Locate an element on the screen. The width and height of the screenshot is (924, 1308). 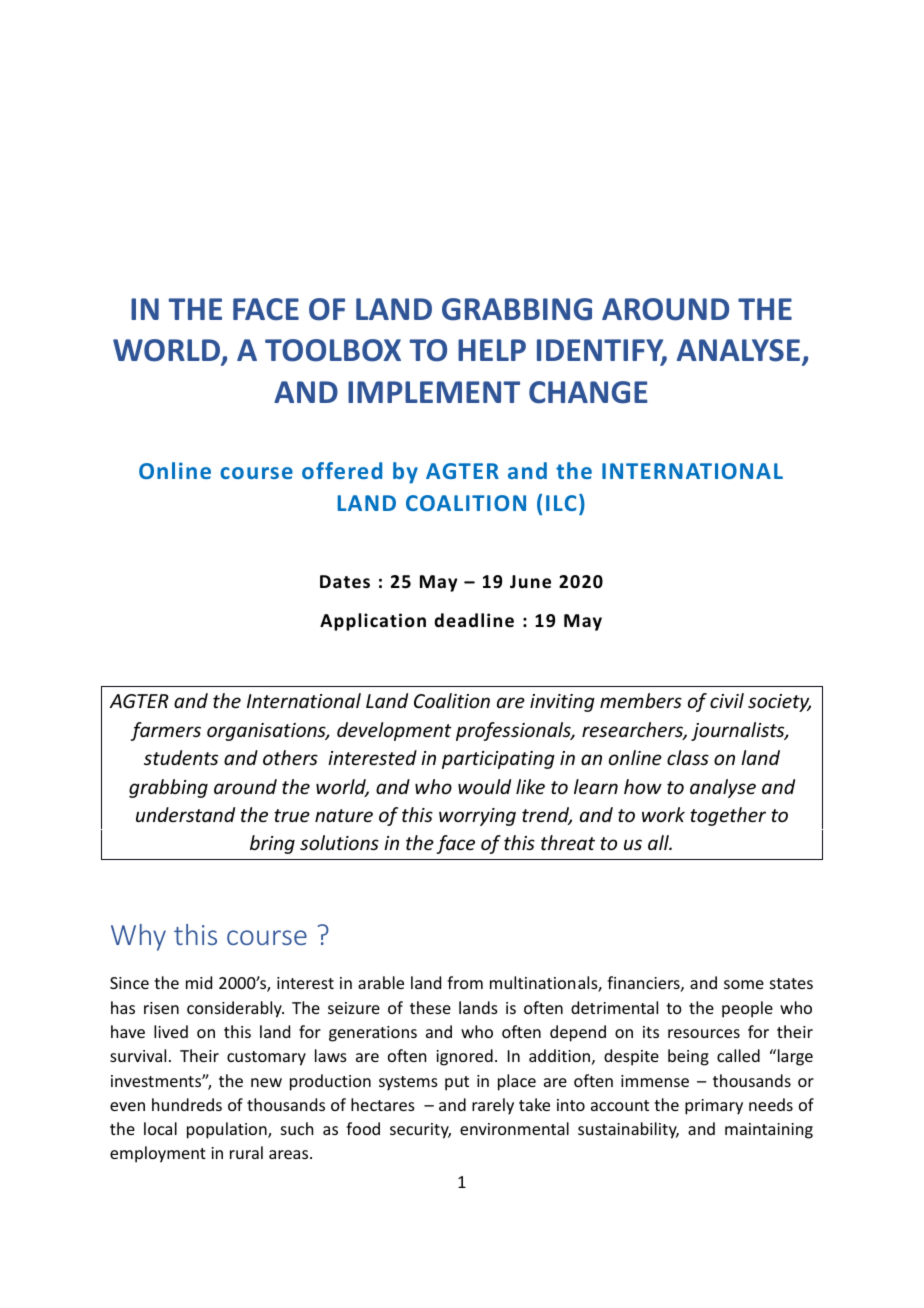
IMPLEMENT is located at coordinates (434, 392).
